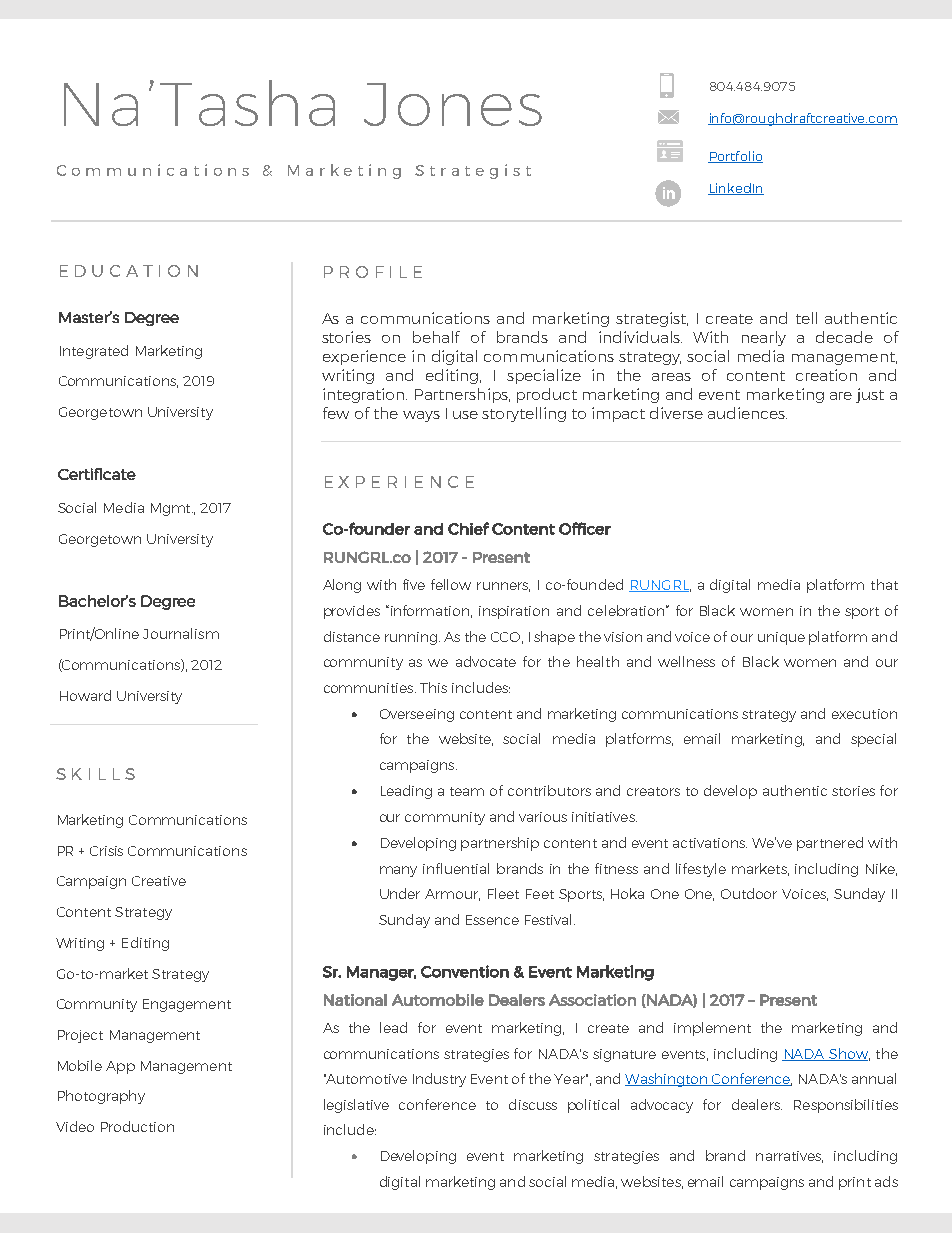  What do you see at coordinates (373, 272) in the screenshot?
I see `PROFILE` at bounding box center [373, 272].
